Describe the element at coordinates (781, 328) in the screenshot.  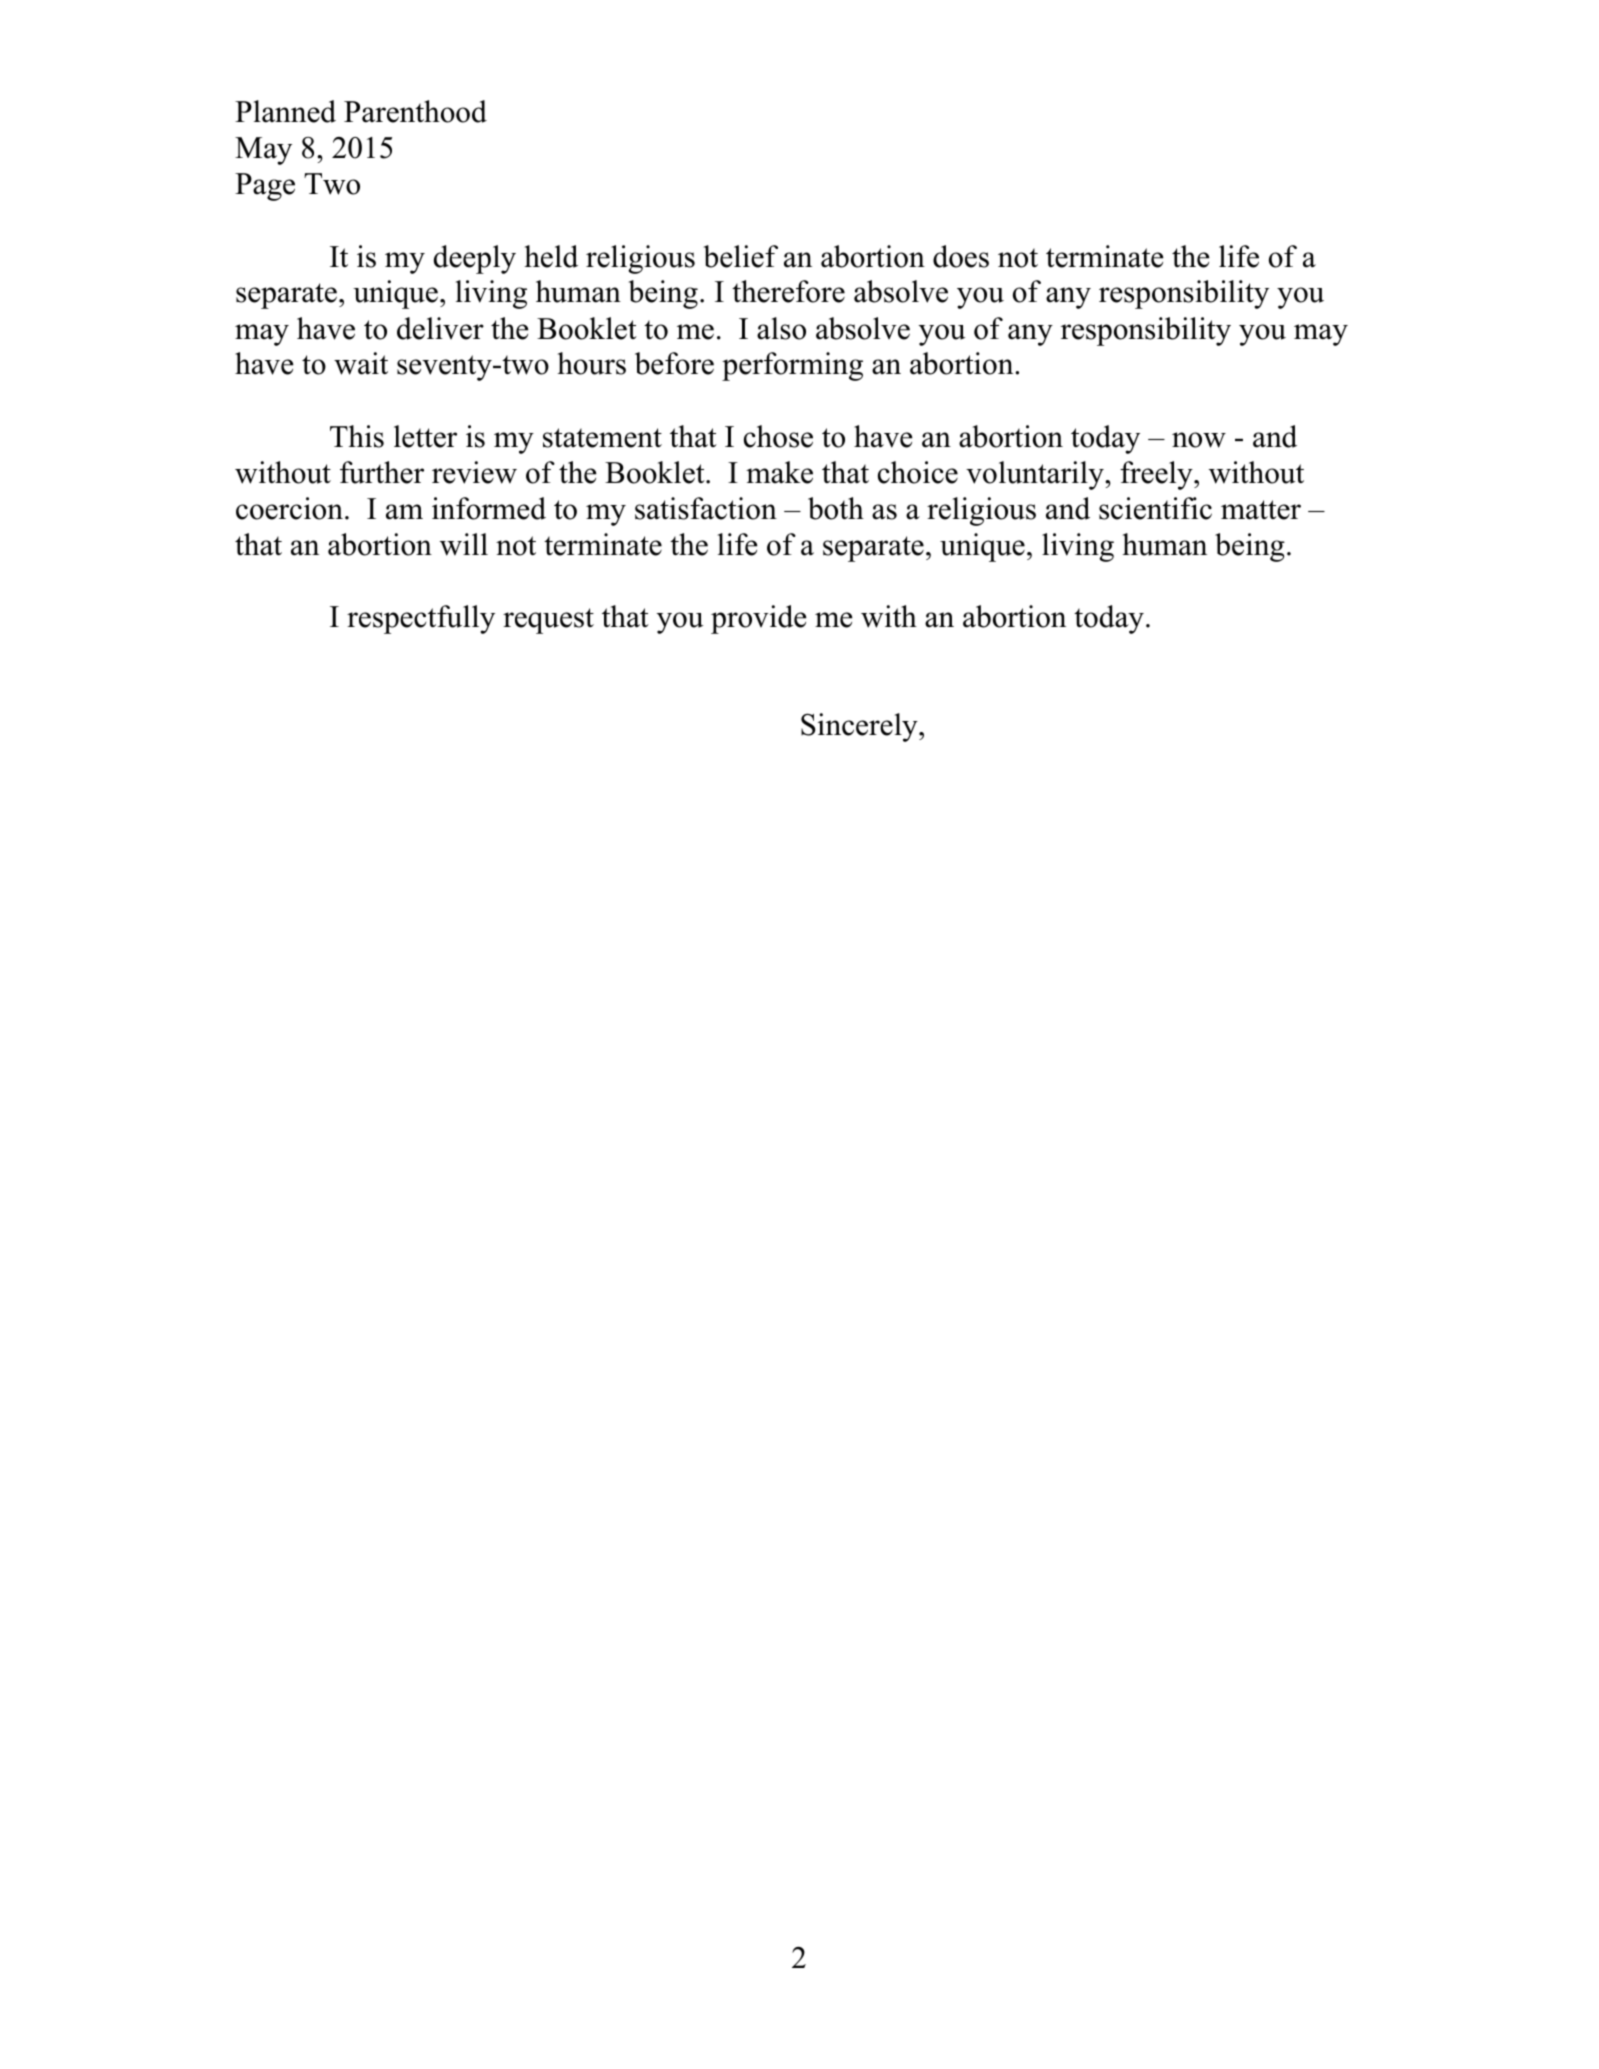
I see `also` at that location.
